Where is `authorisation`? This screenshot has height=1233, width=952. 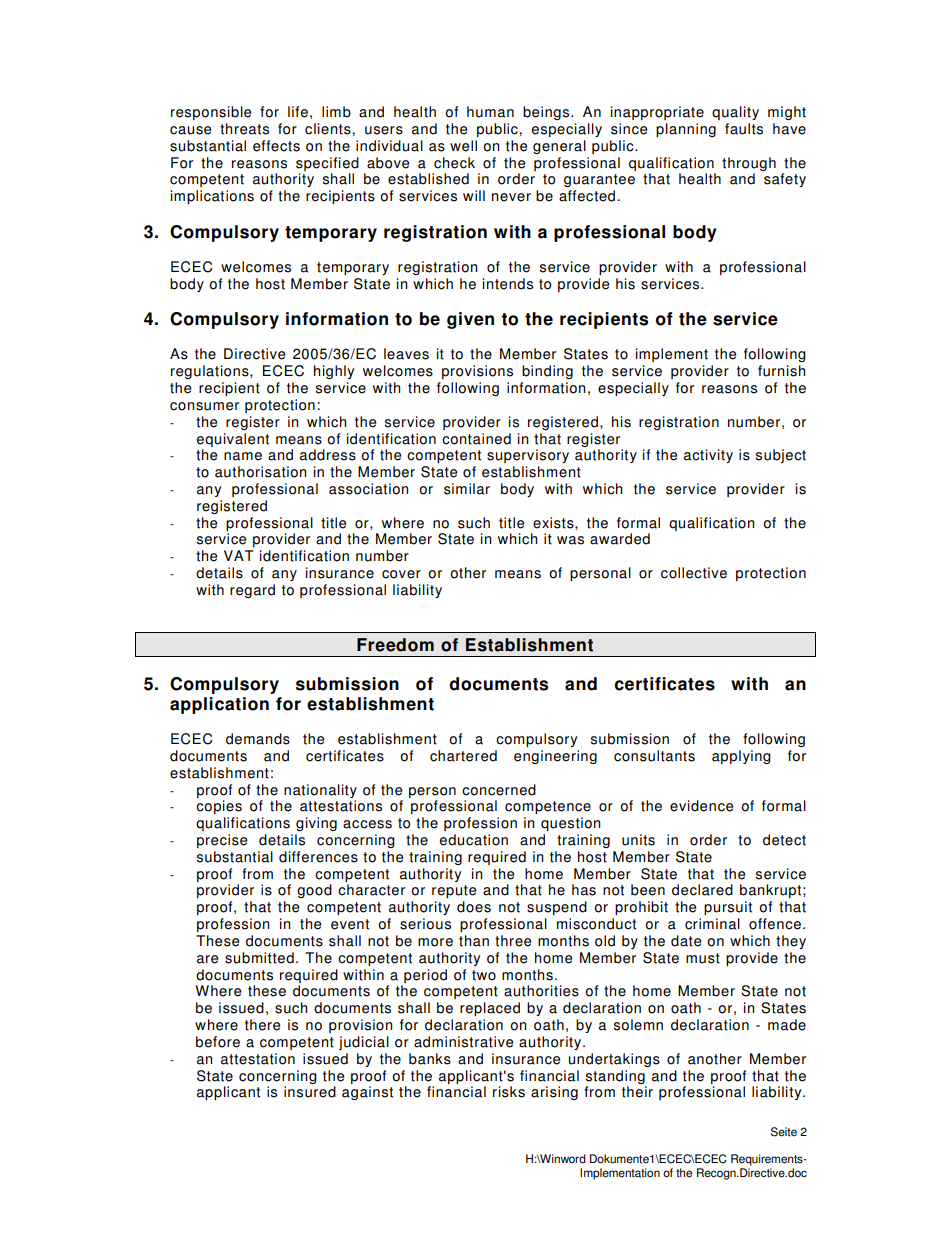 authorisation is located at coordinates (261, 472).
